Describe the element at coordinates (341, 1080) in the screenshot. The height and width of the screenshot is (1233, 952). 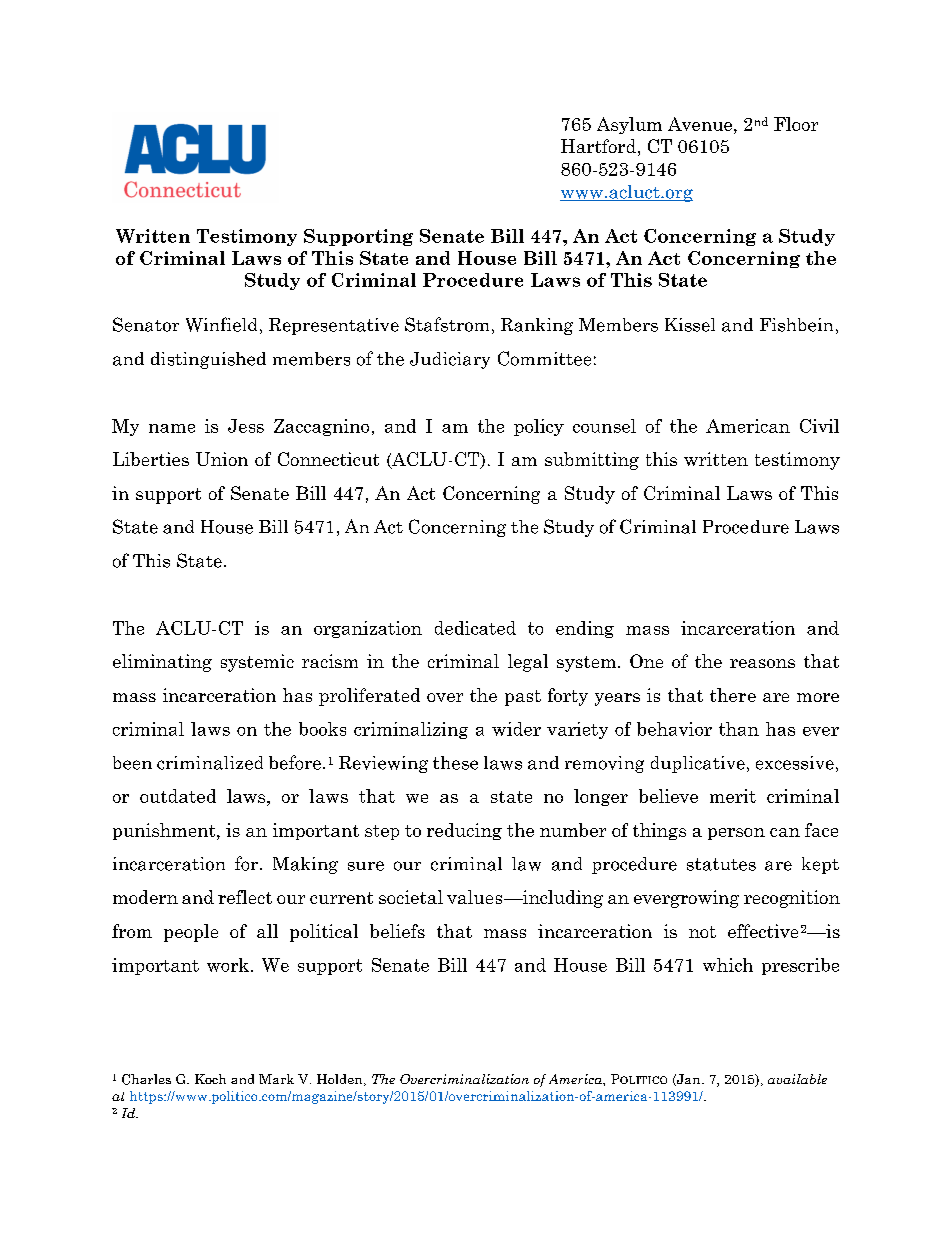
I see `Holden` at that location.
